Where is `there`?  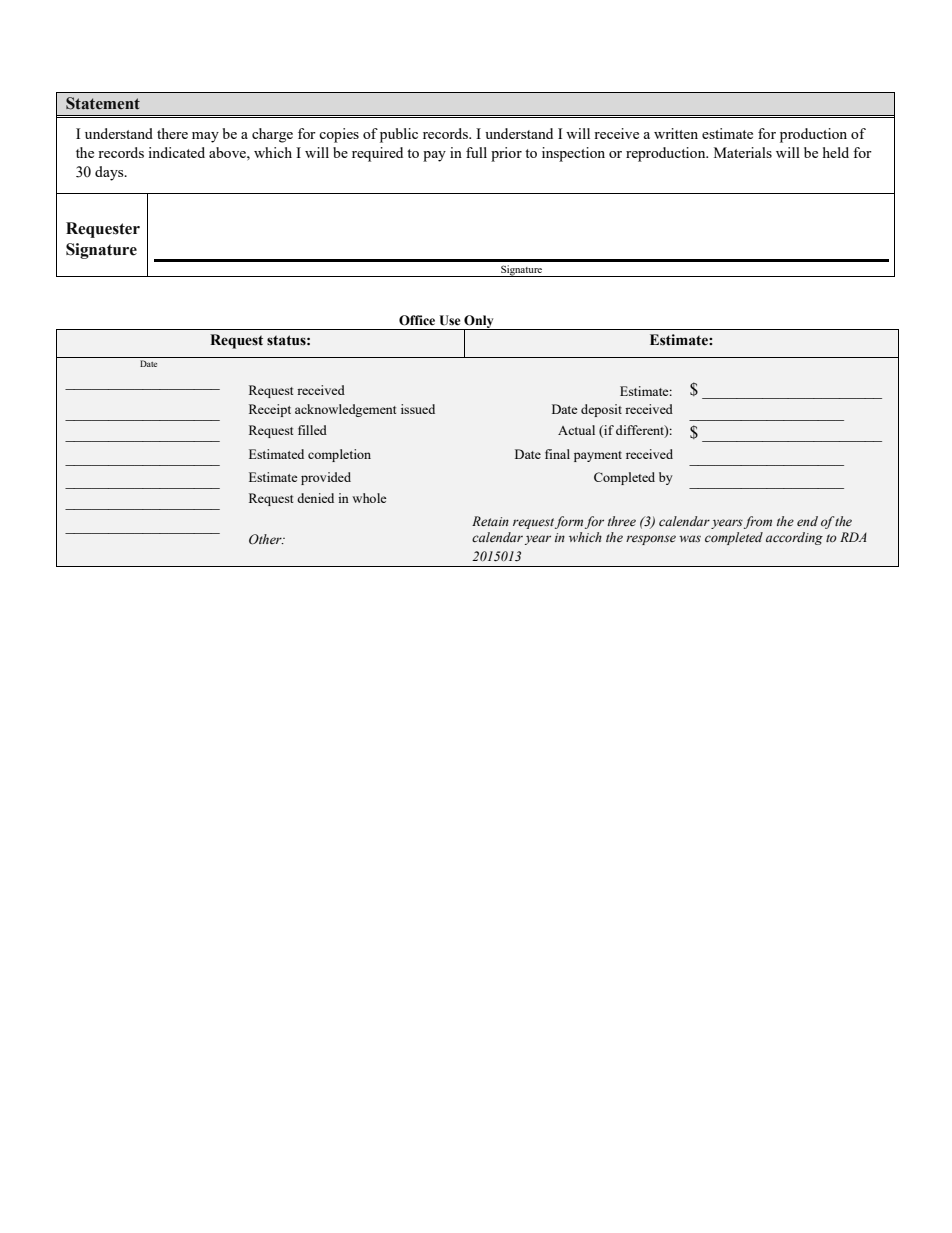
there is located at coordinates (172, 133).
